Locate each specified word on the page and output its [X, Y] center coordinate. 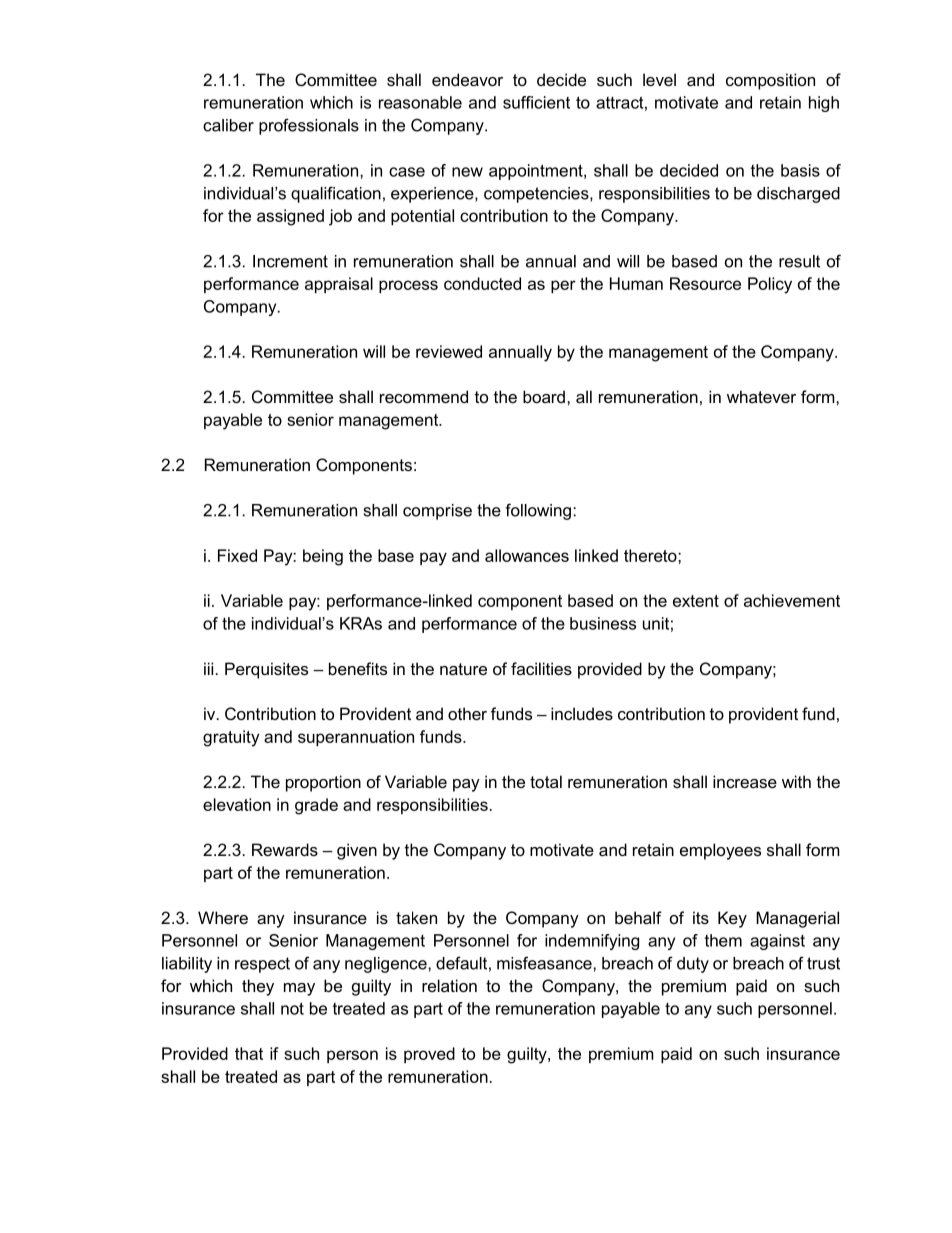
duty [693, 965]
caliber [228, 125]
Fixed [237, 555]
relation [449, 985]
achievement [792, 600]
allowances [527, 555]
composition [770, 81]
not [292, 1008]
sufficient [536, 102]
